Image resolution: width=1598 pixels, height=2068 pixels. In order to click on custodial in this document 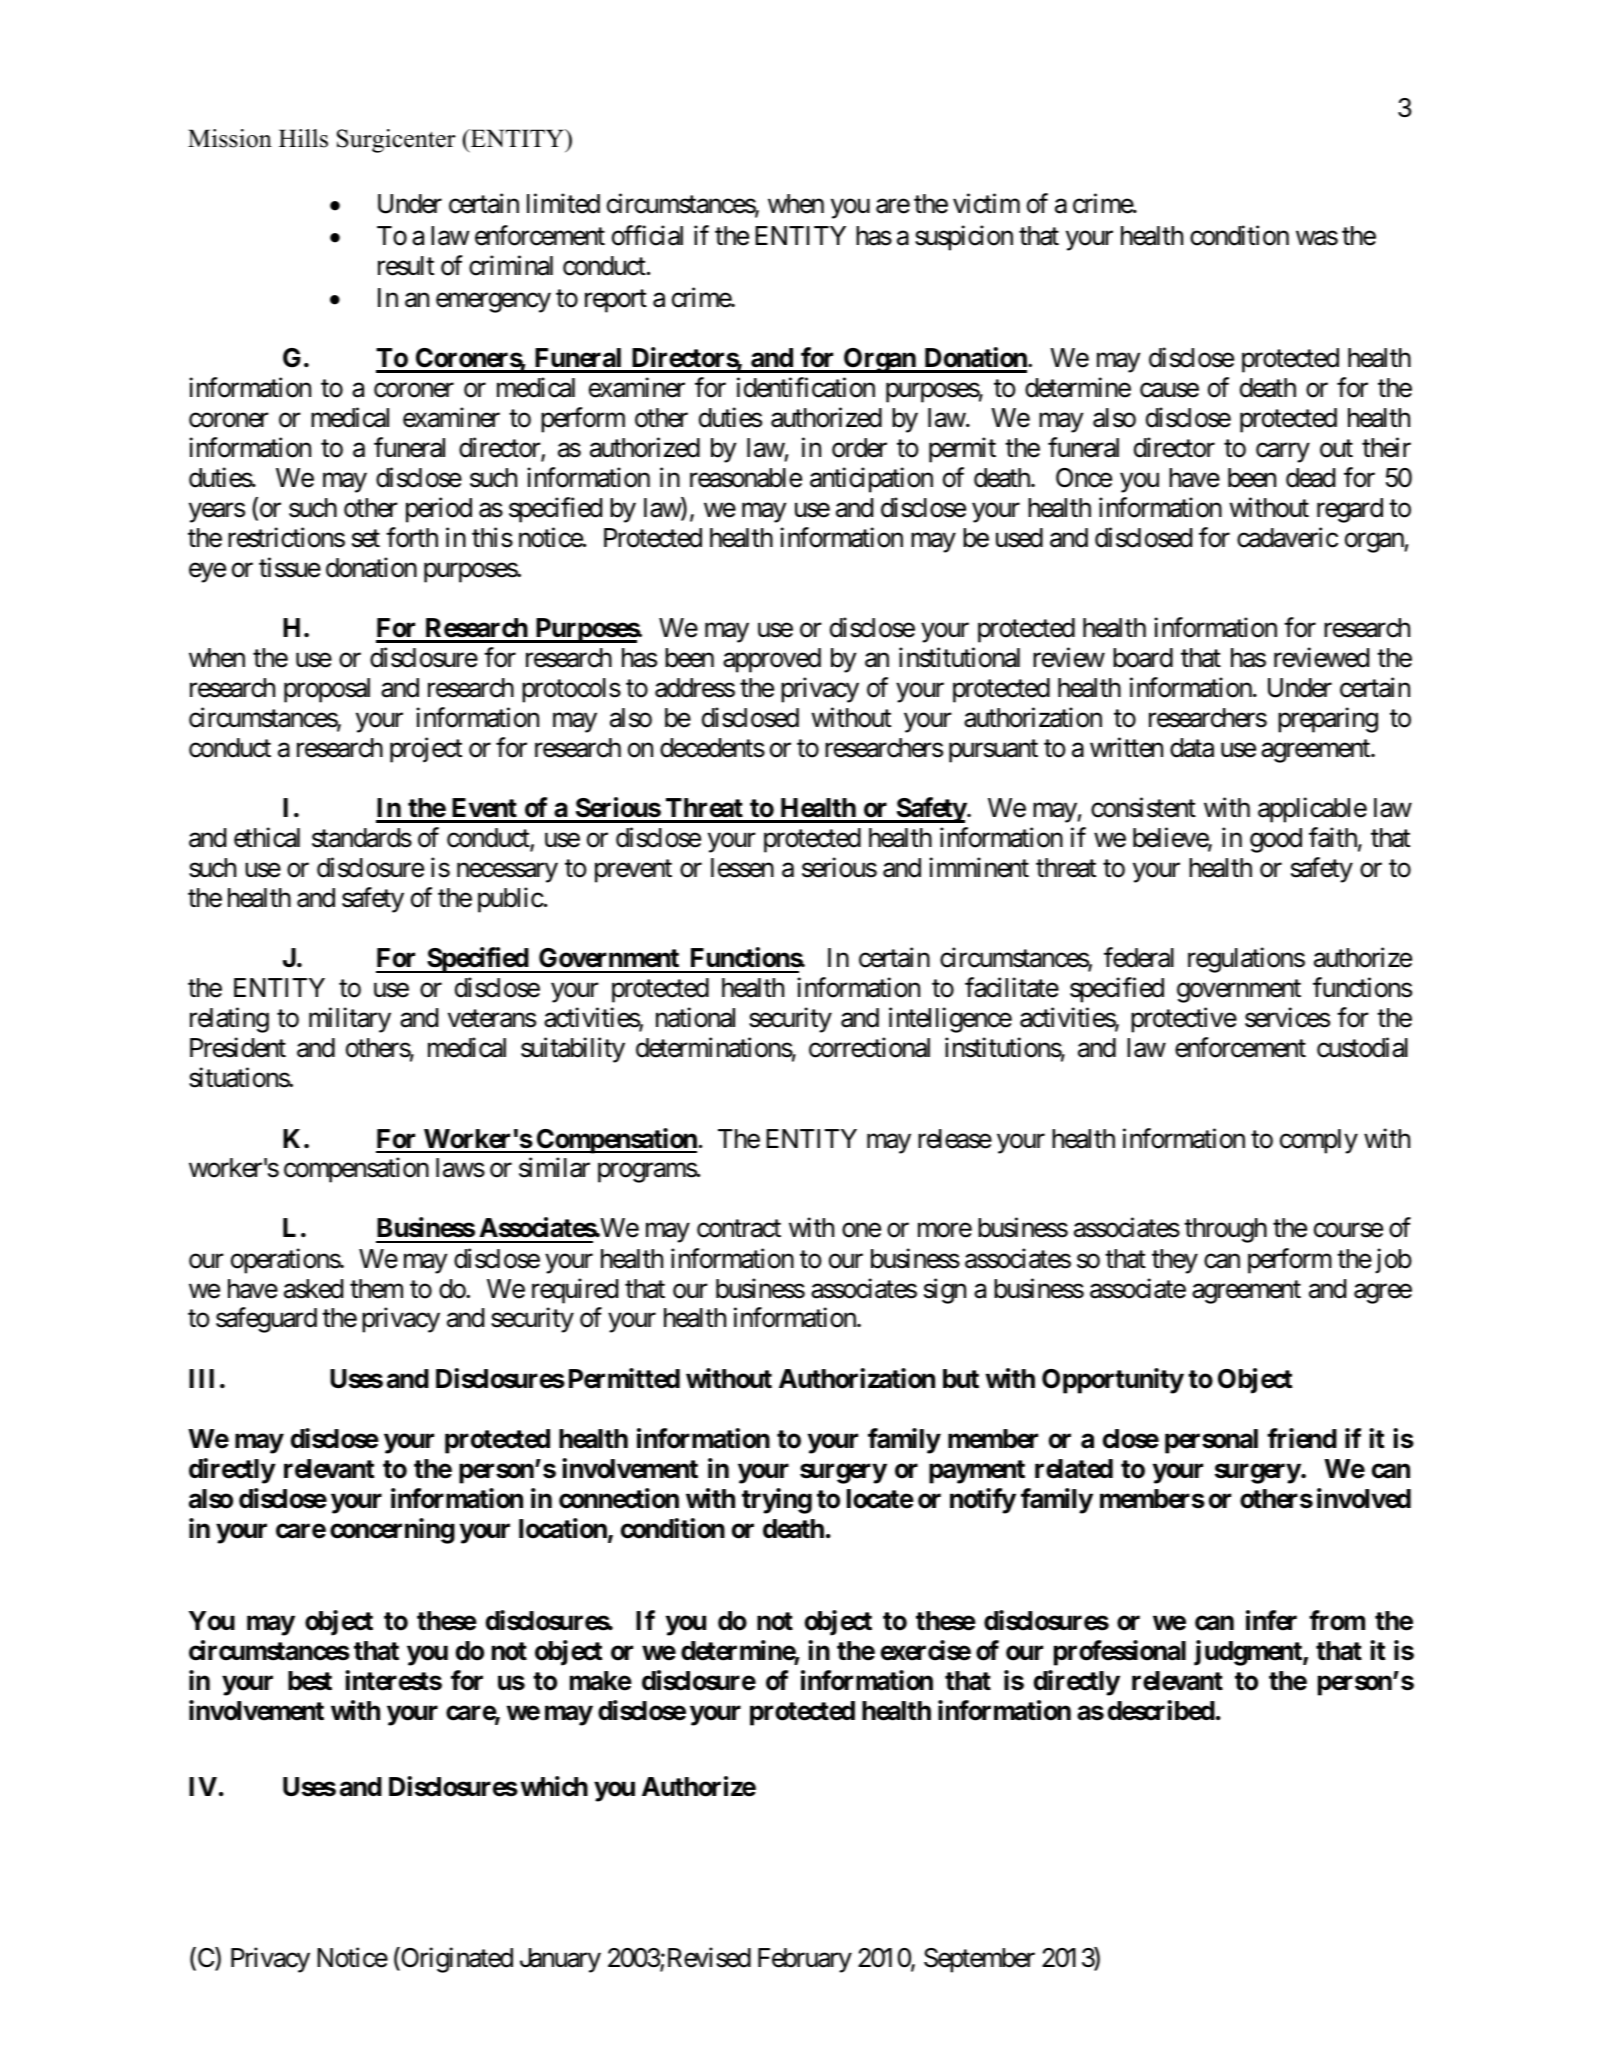, I will do `click(1362, 1048)`.
